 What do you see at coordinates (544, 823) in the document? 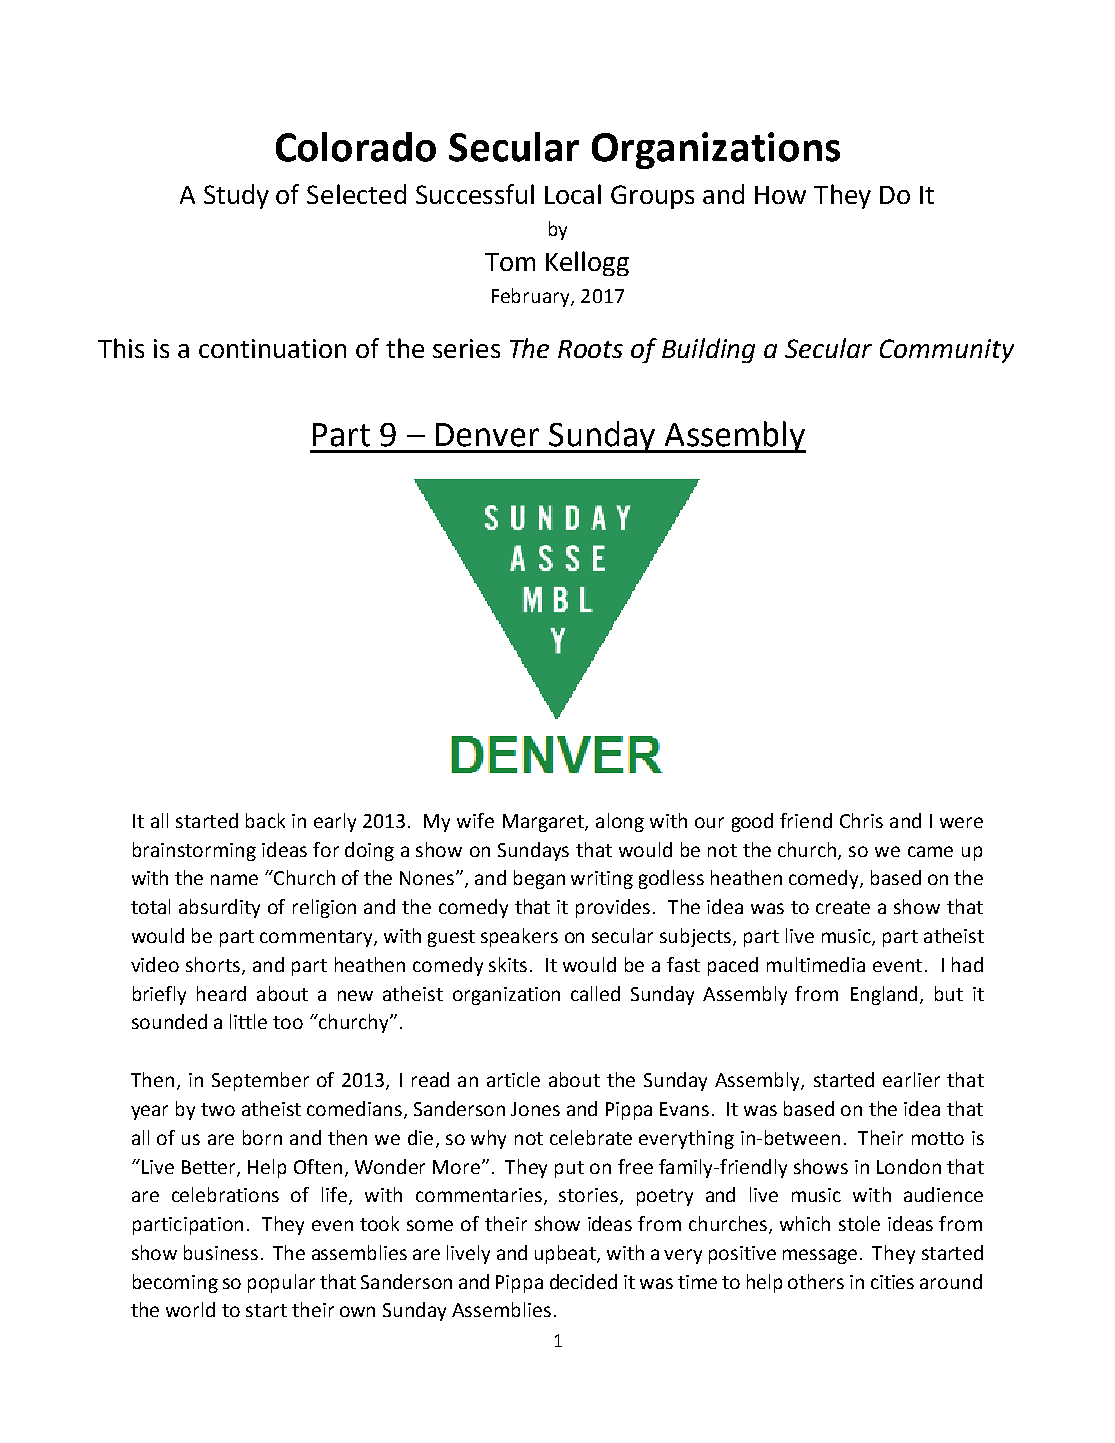
I see `Margaret` at bounding box center [544, 823].
